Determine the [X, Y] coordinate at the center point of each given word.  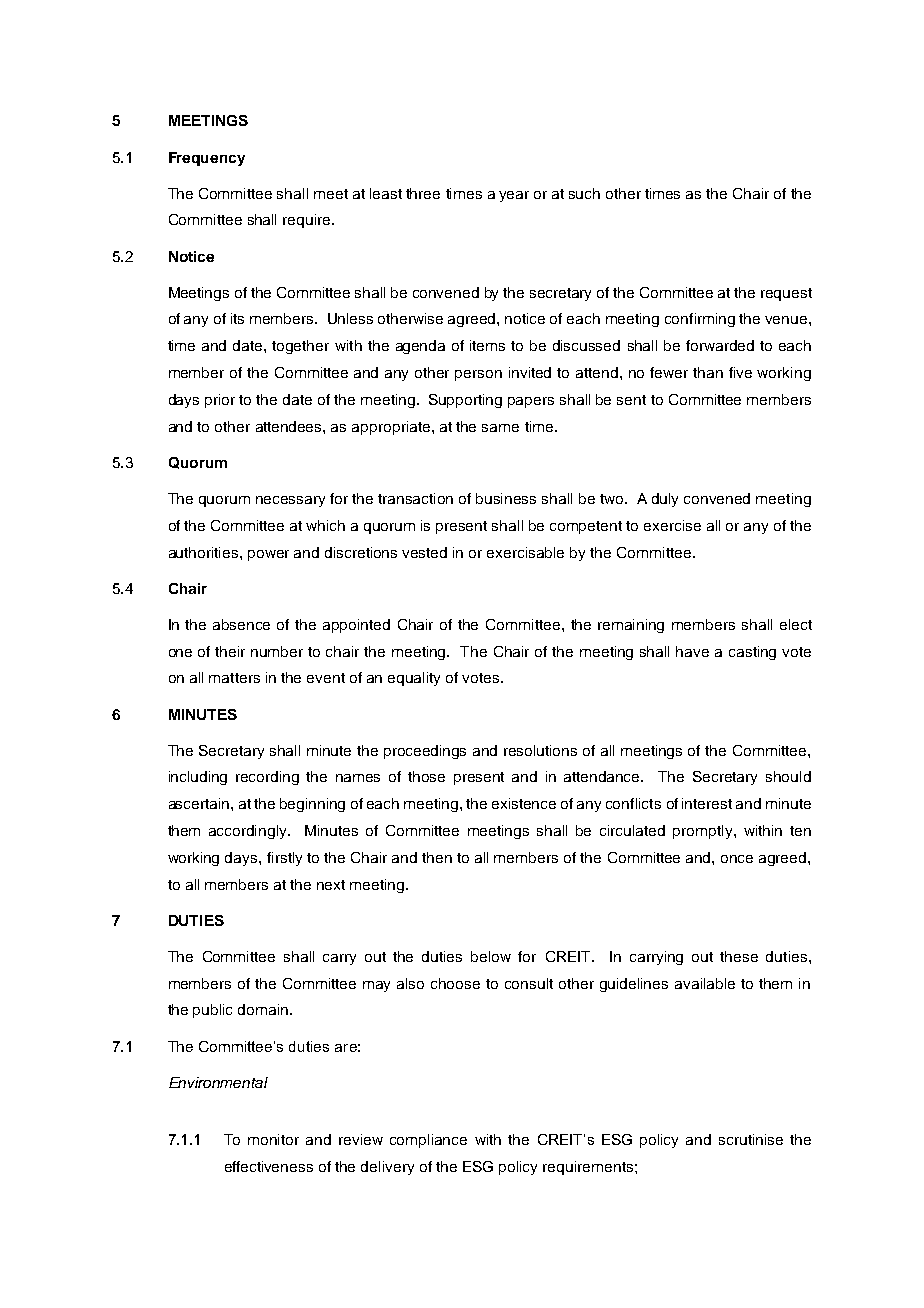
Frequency [207, 159]
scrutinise [751, 1139]
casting [752, 653]
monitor [273, 1139]
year [514, 196]
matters [234, 678]
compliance [428, 1141]
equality [414, 679]
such [584, 193]
